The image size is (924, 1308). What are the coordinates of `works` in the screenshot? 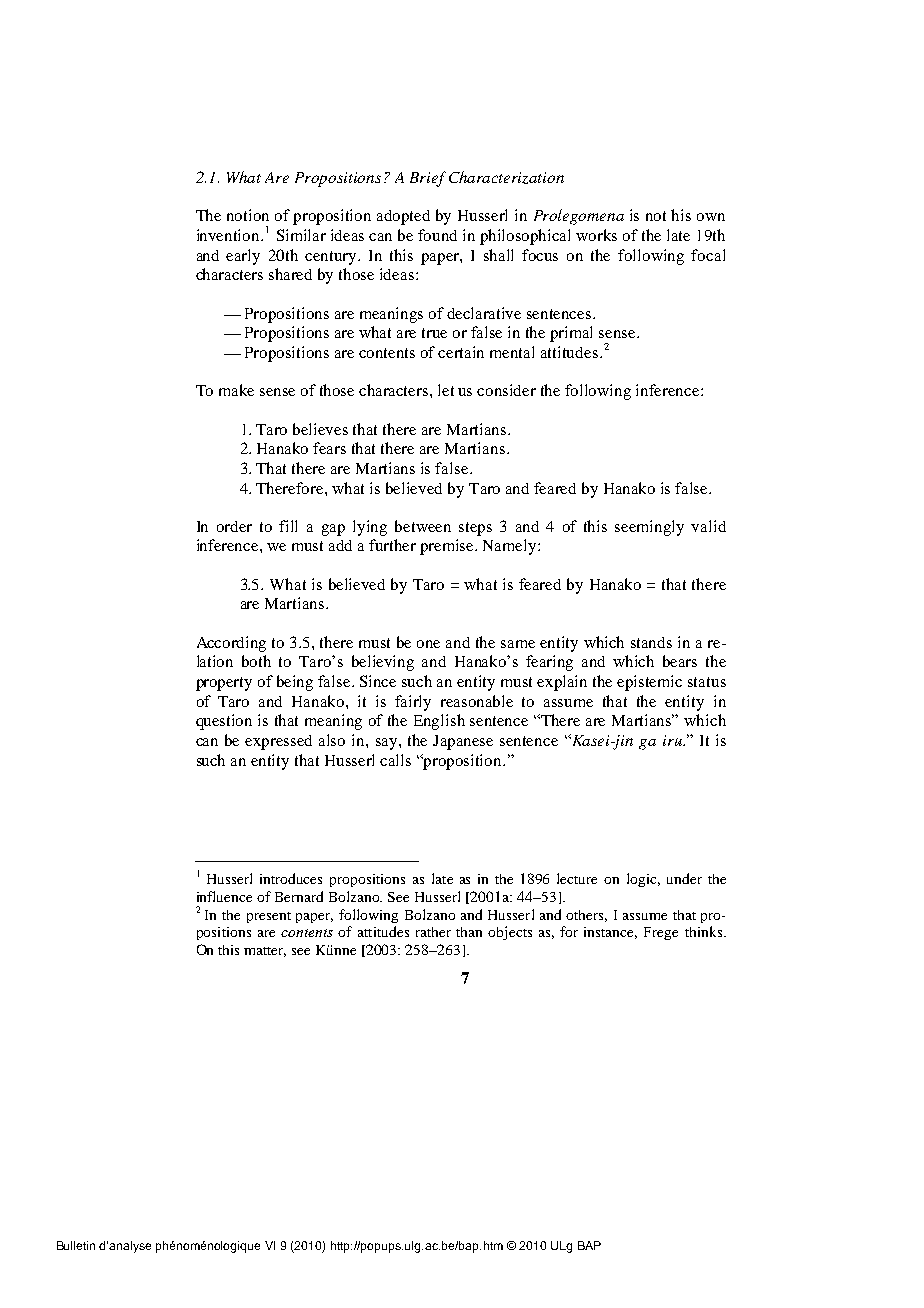 It's located at (596, 235).
